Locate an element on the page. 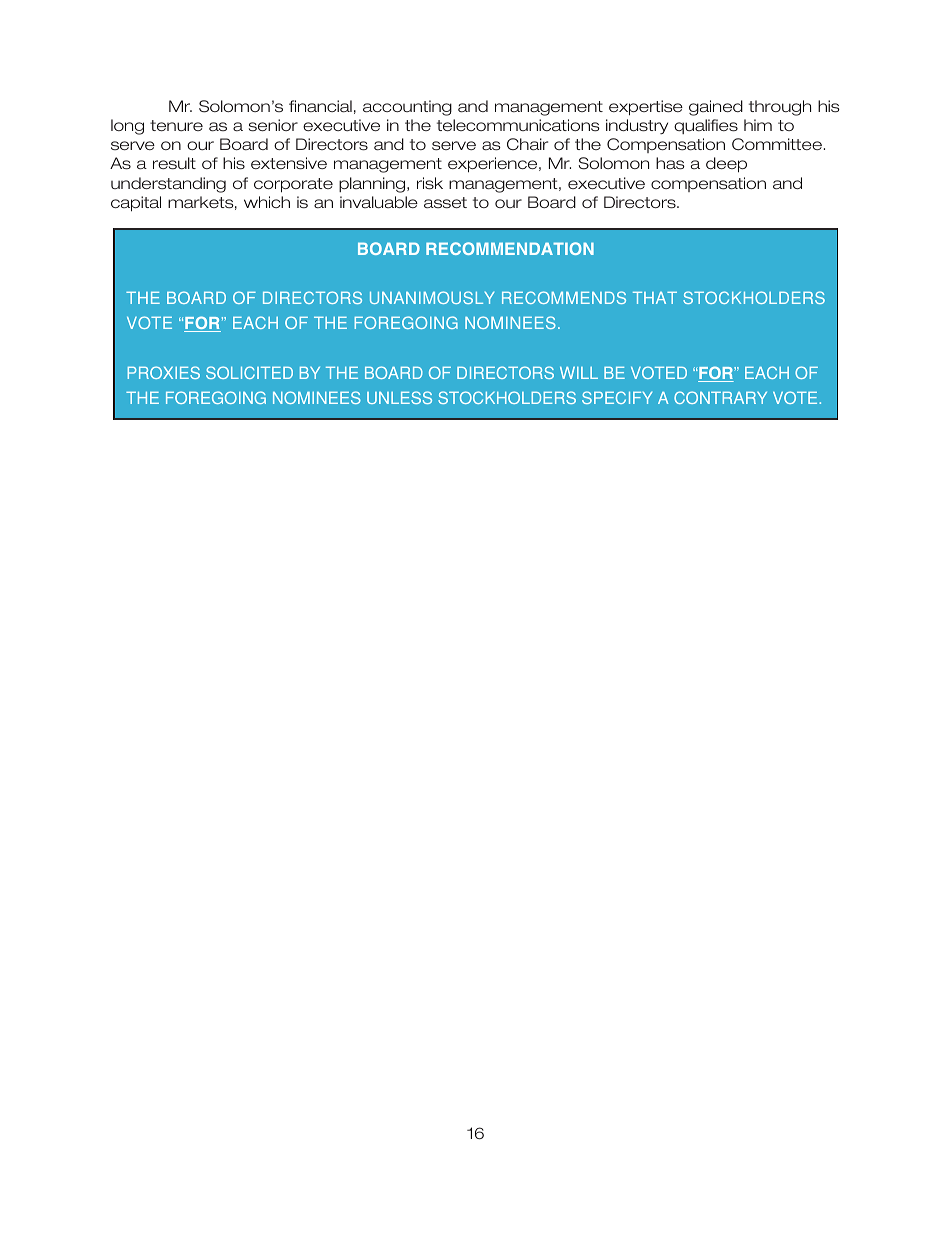  UNLESS is located at coordinates (399, 397).
